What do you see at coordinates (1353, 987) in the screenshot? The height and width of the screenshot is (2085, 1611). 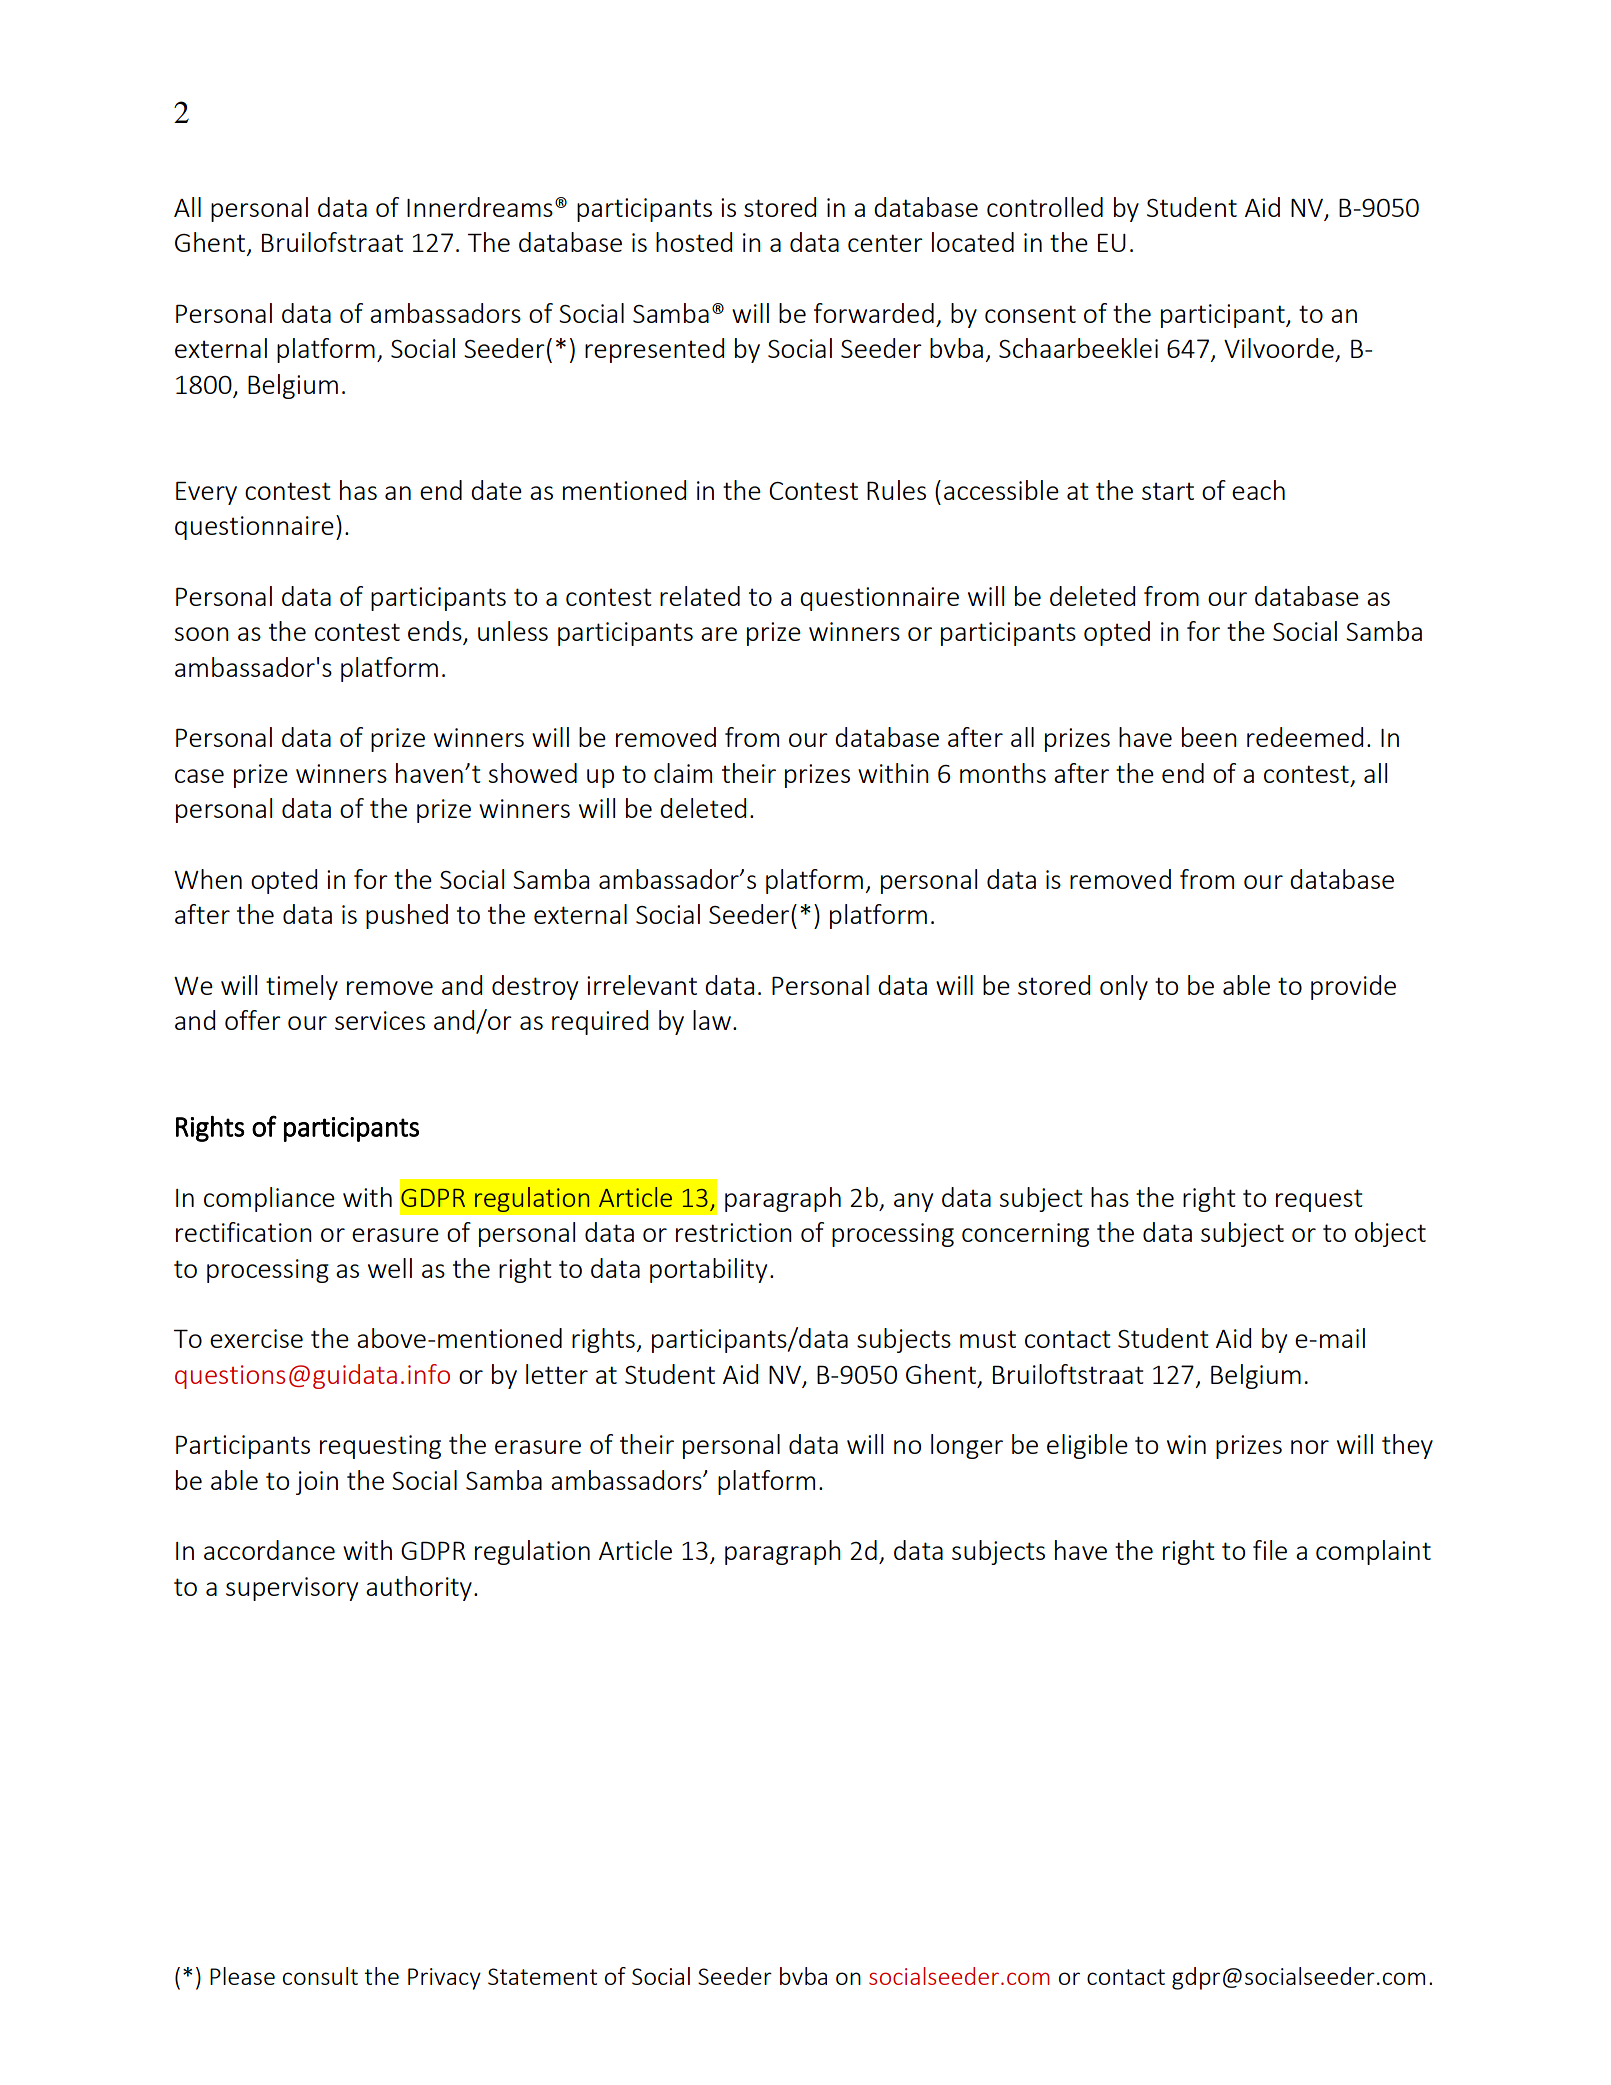 I see `provide` at bounding box center [1353, 987].
